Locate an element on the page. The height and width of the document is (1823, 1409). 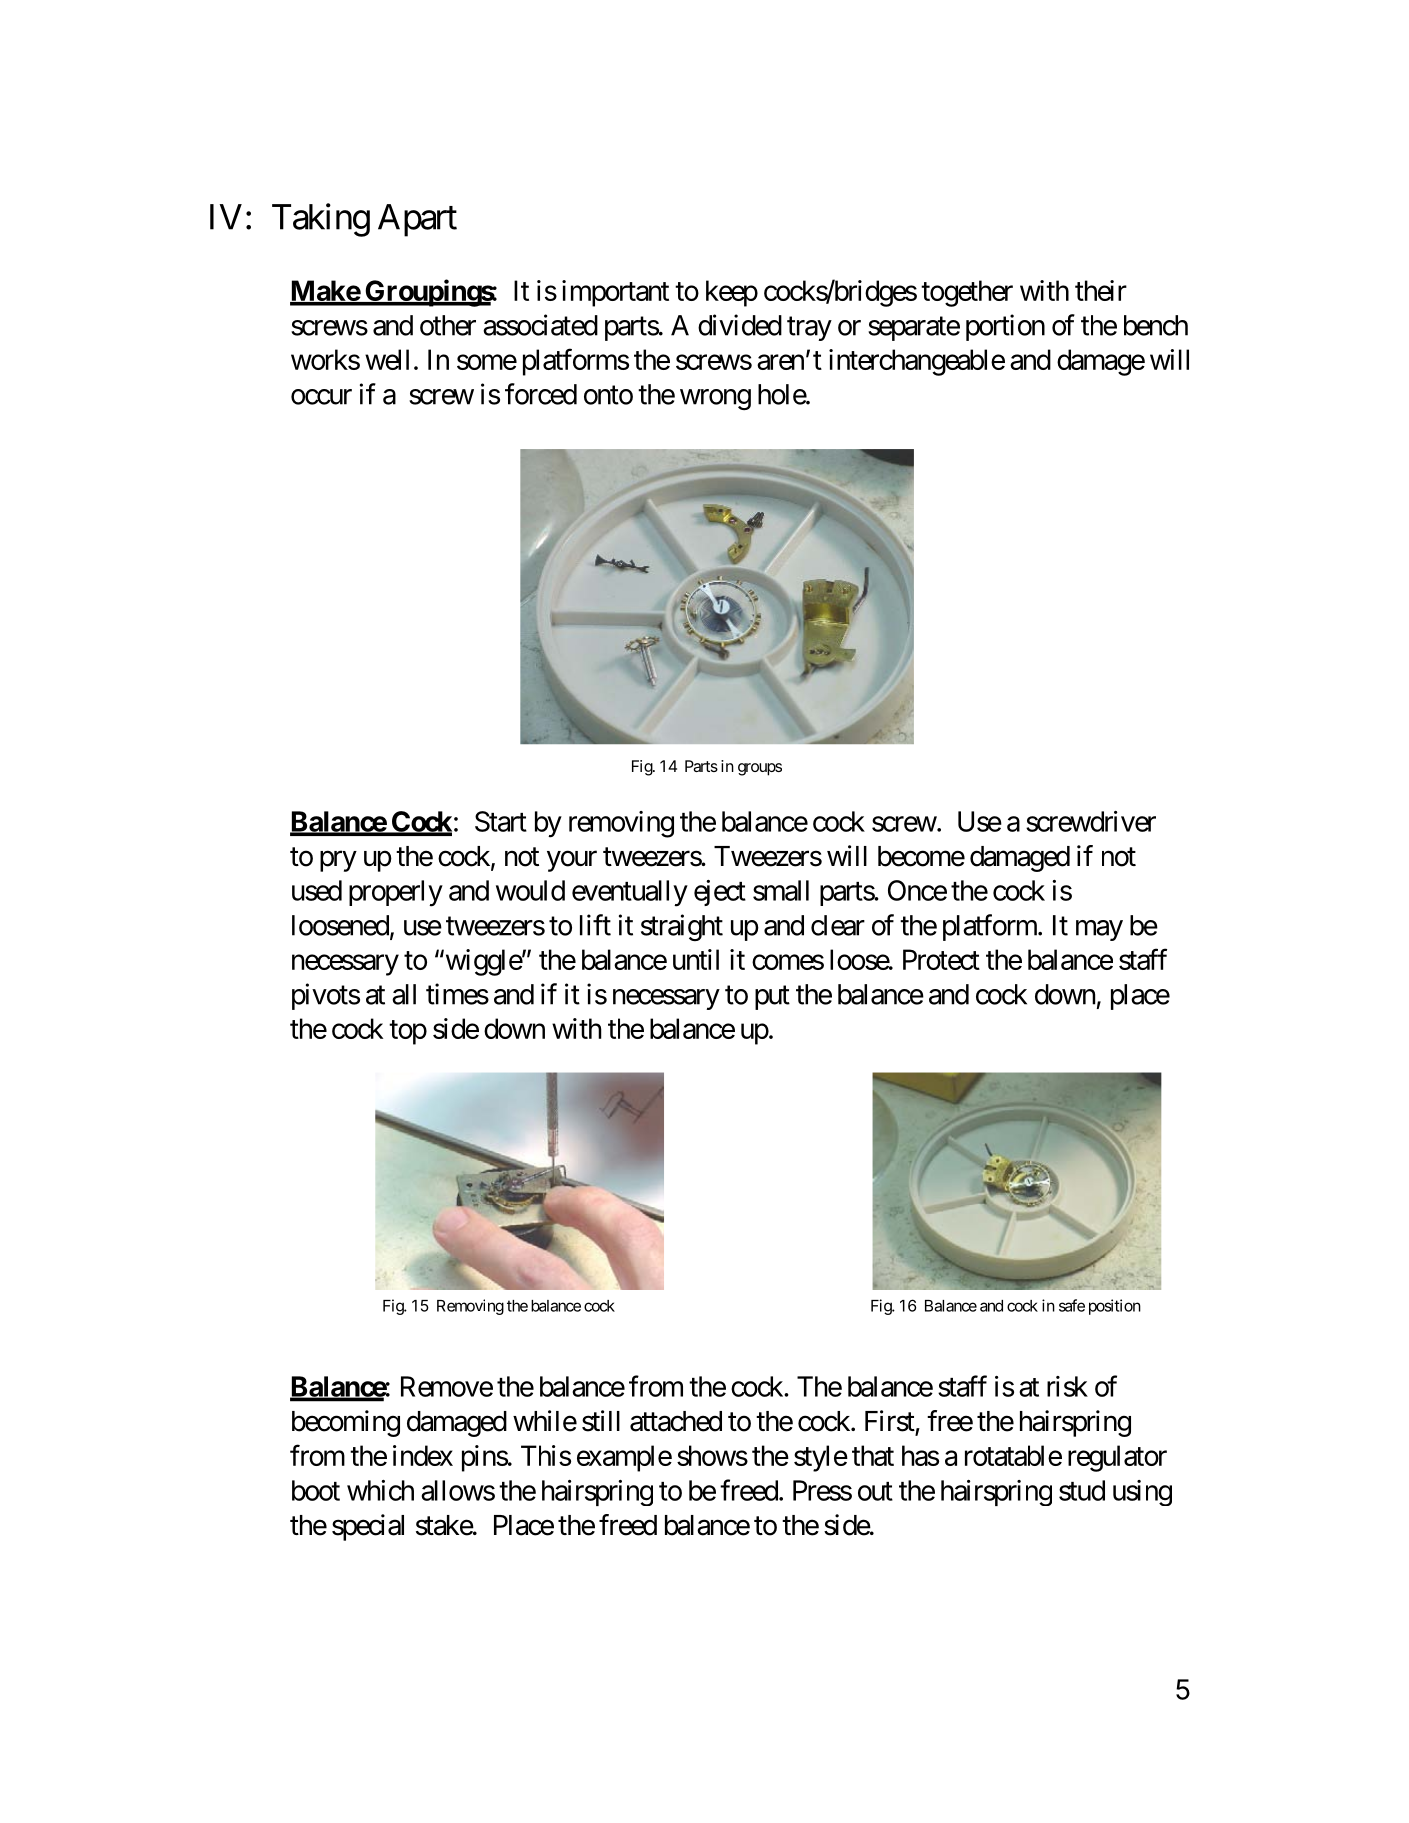
attached is located at coordinates (676, 1421).
